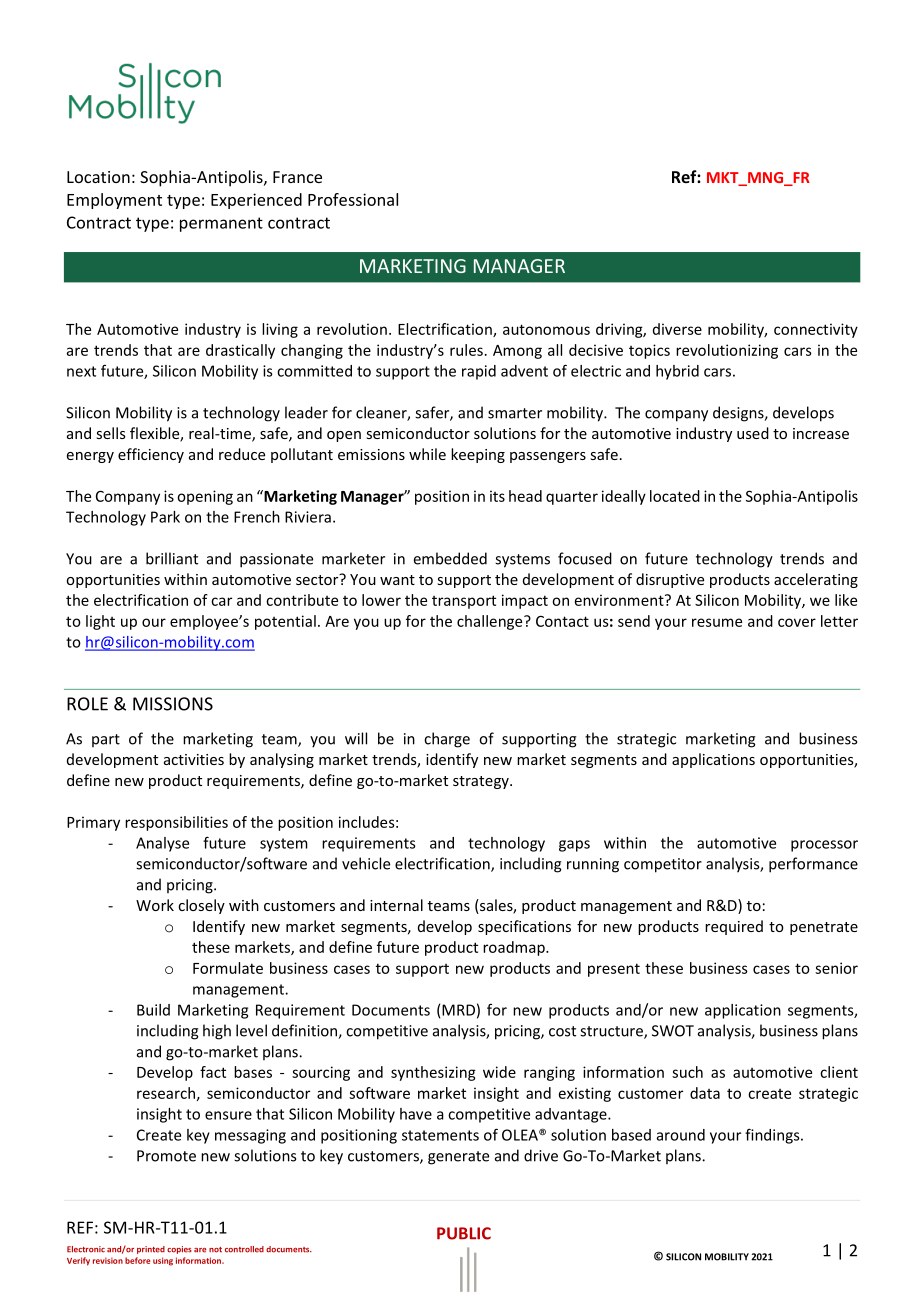 This page has height=1308, width=924. Describe the element at coordinates (447, 740) in the page. I see `charge` at that location.
